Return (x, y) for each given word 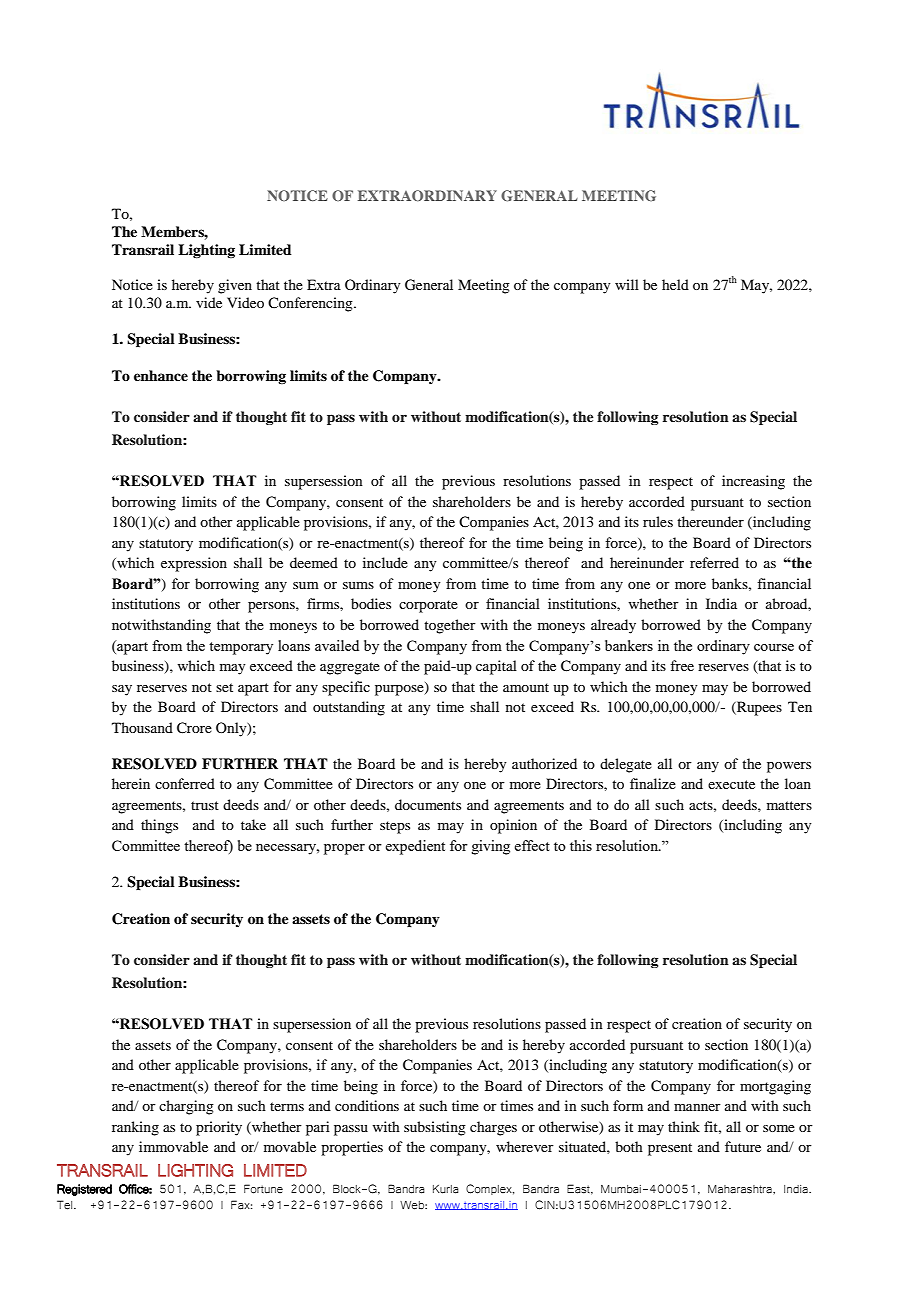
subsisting (435, 1128)
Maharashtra (741, 1189)
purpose (400, 689)
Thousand (142, 727)
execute (731, 784)
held (675, 284)
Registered (84, 1190)
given (235, 286)
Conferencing (311, 304)
